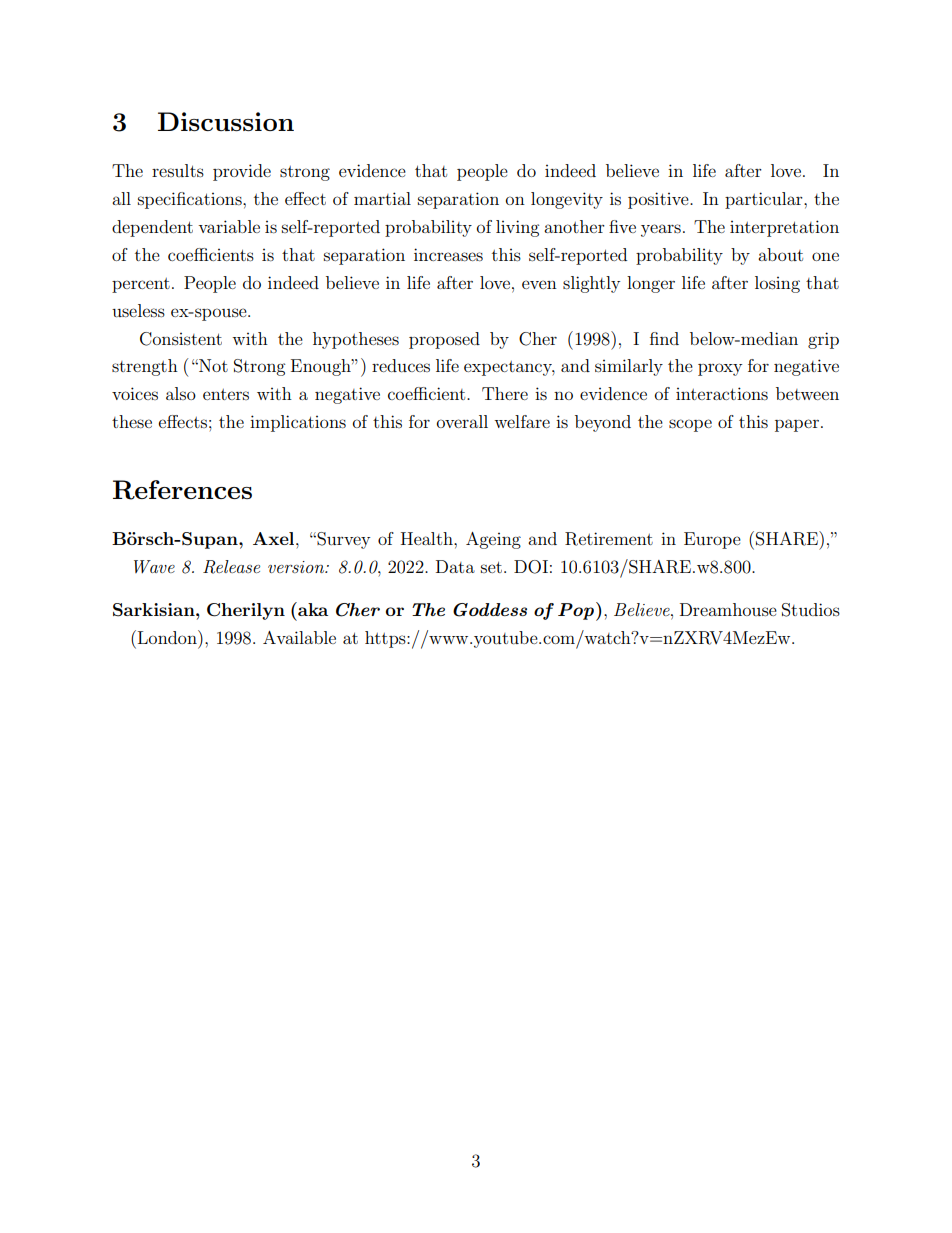 The image size is (952, 1233). I want to click on increases, so click(448, 254).
